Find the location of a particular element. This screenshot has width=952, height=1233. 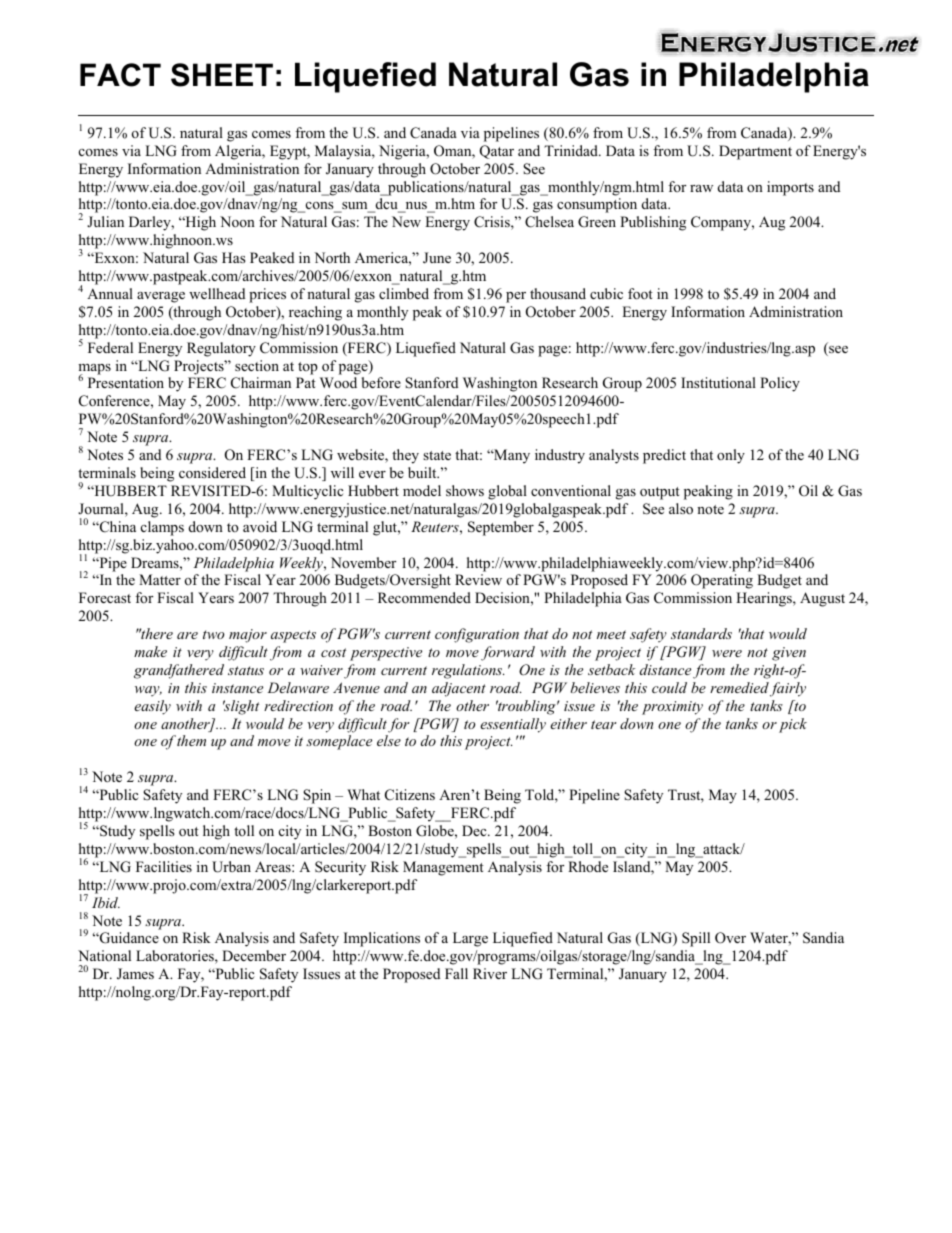

Department is located at coordinates (755, 152).
